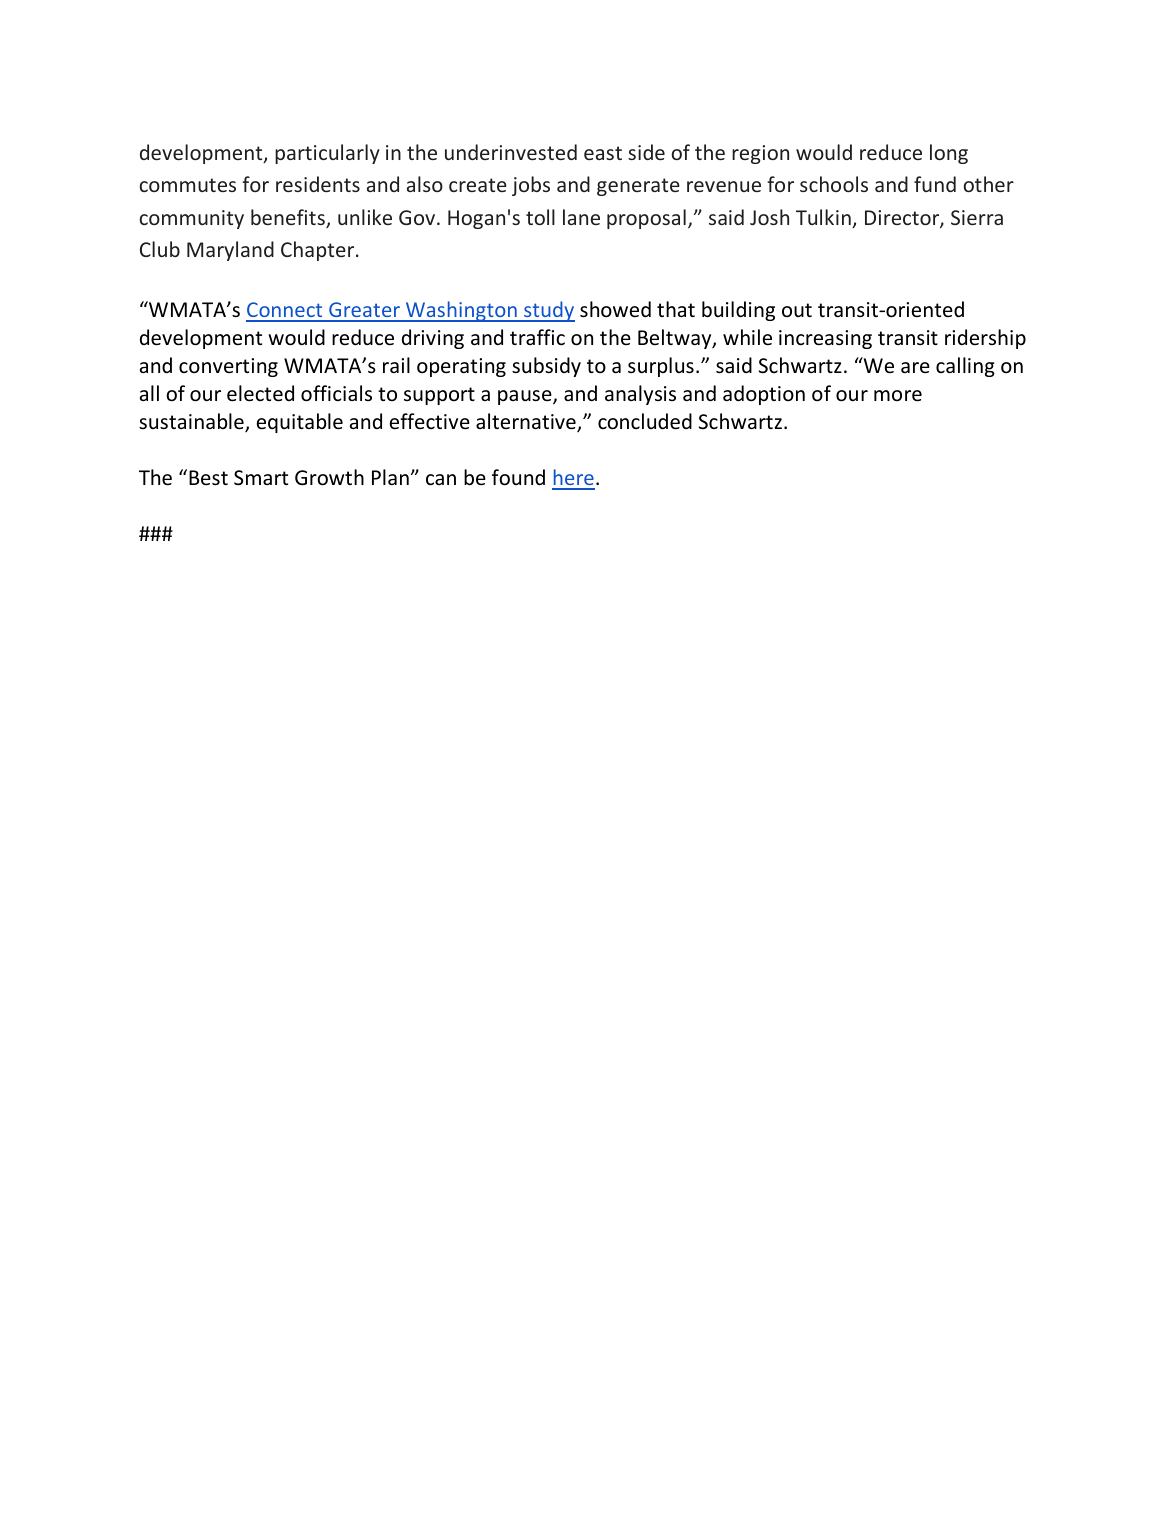  Describe the element at coordinates (898, 396) in the screenshot. I see `more` at that location.
